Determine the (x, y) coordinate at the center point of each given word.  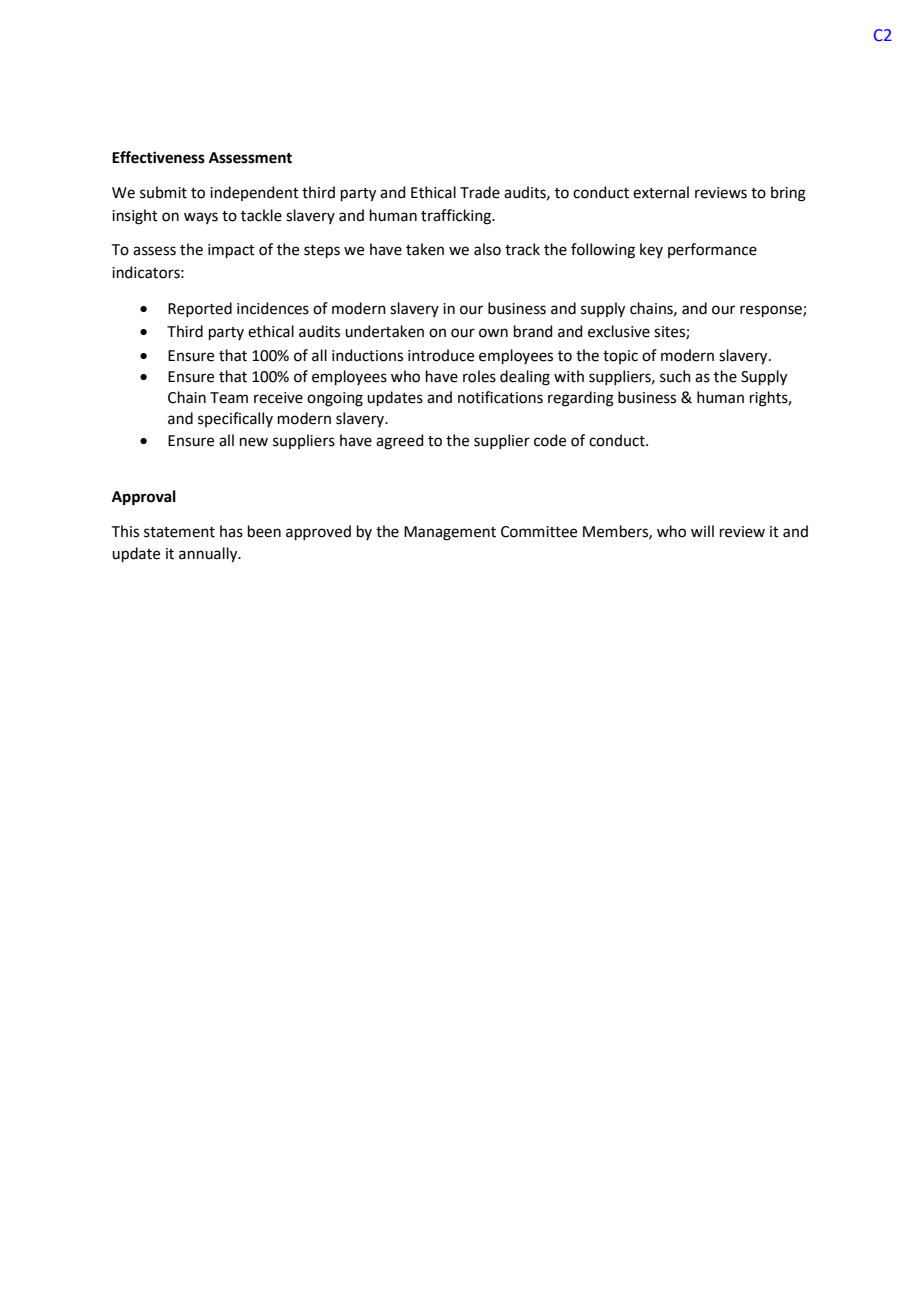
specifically (235, 419)
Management (450, 533)
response (772, 311)
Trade (480, 192)
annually (209, 555)
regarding (581, 399)
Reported (200, 309)
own (493, 333)
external (661, 192)
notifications (500, 397)
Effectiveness (158, 157)
